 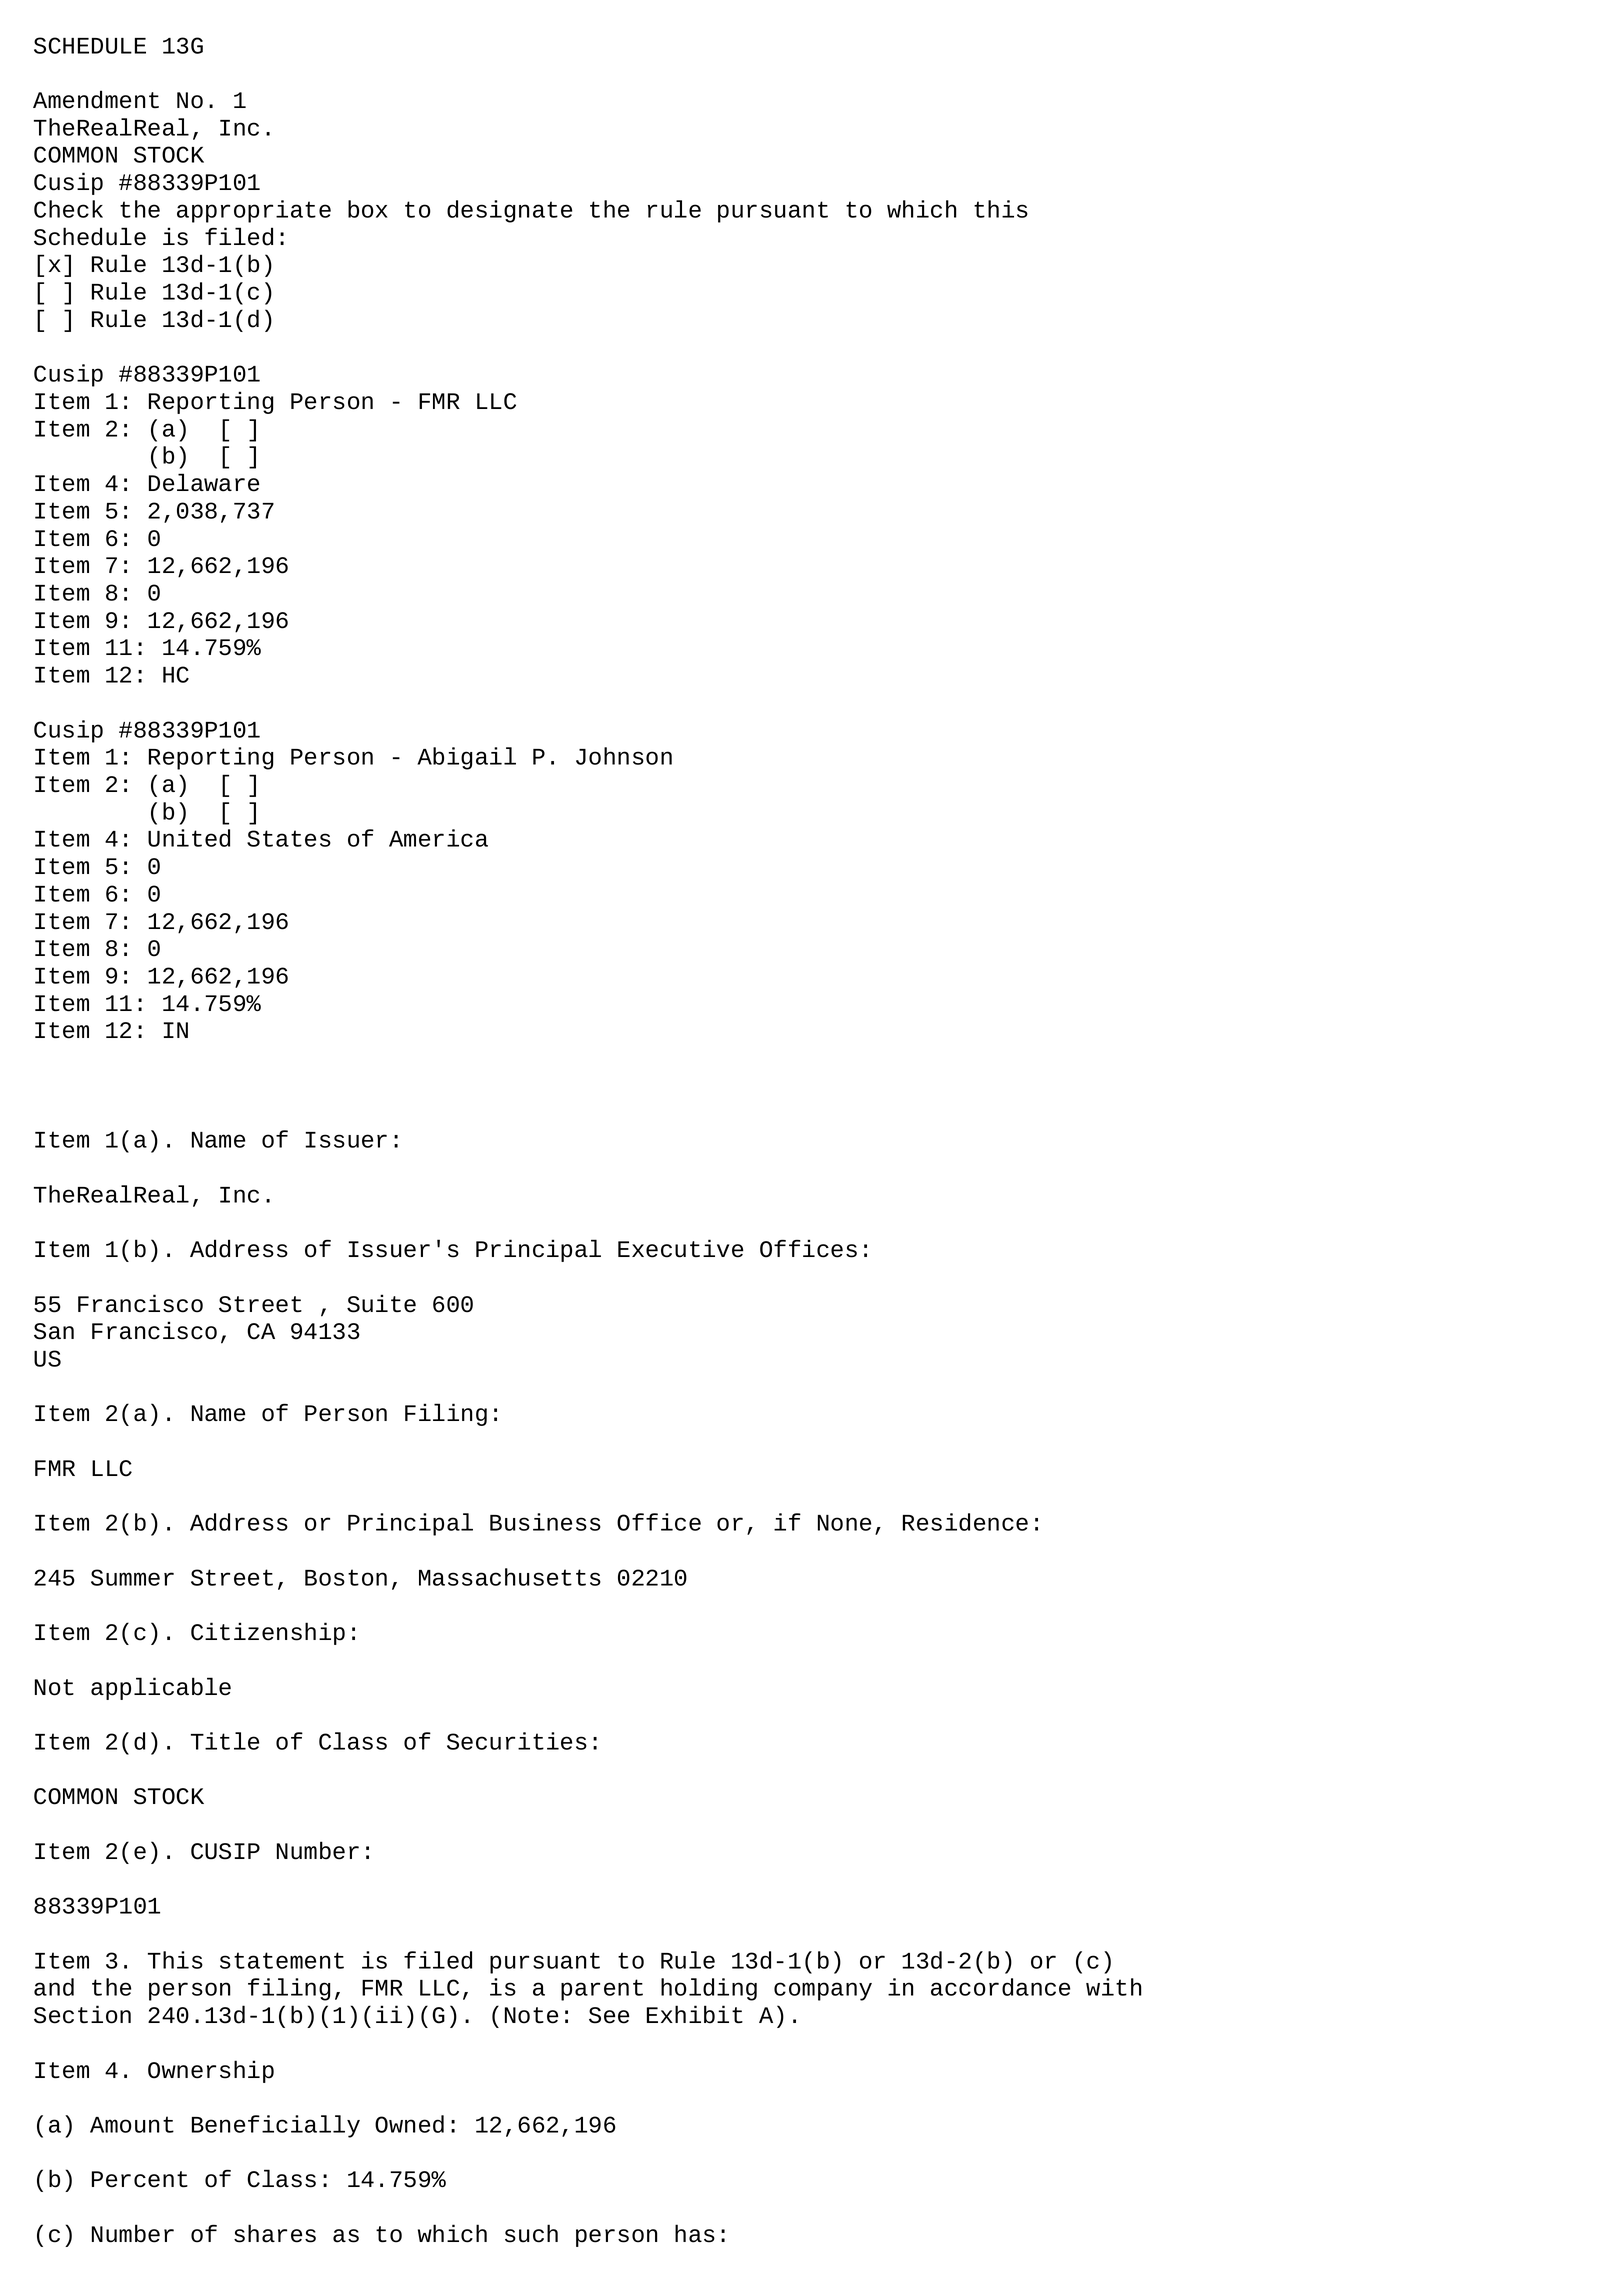 What do you see at coordinates (132, 1577) in the page?
I see `Summer` at bounding box center [132, 1577].
